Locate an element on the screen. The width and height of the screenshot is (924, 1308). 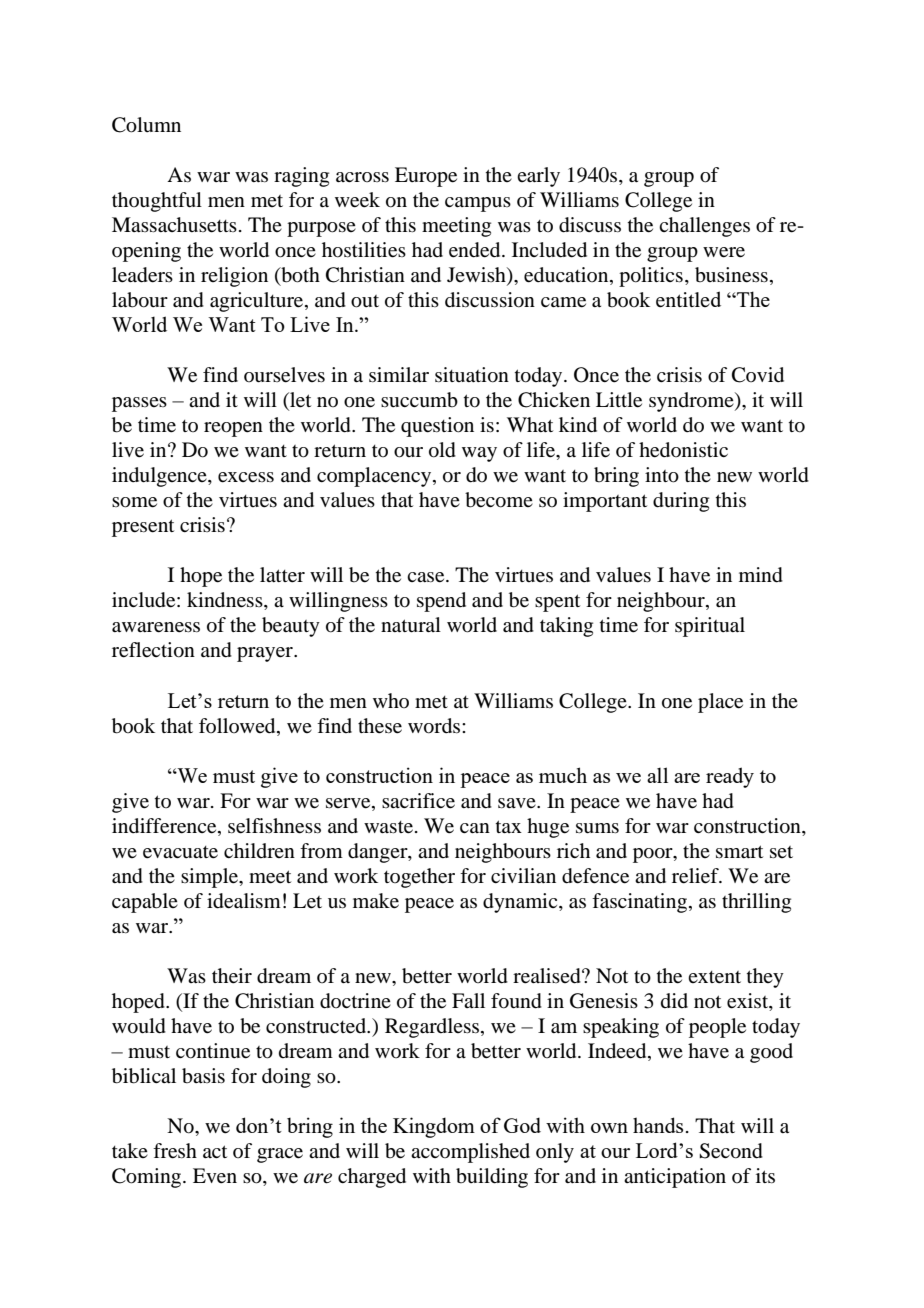
spiritual is located at coordinates (710, 627).
